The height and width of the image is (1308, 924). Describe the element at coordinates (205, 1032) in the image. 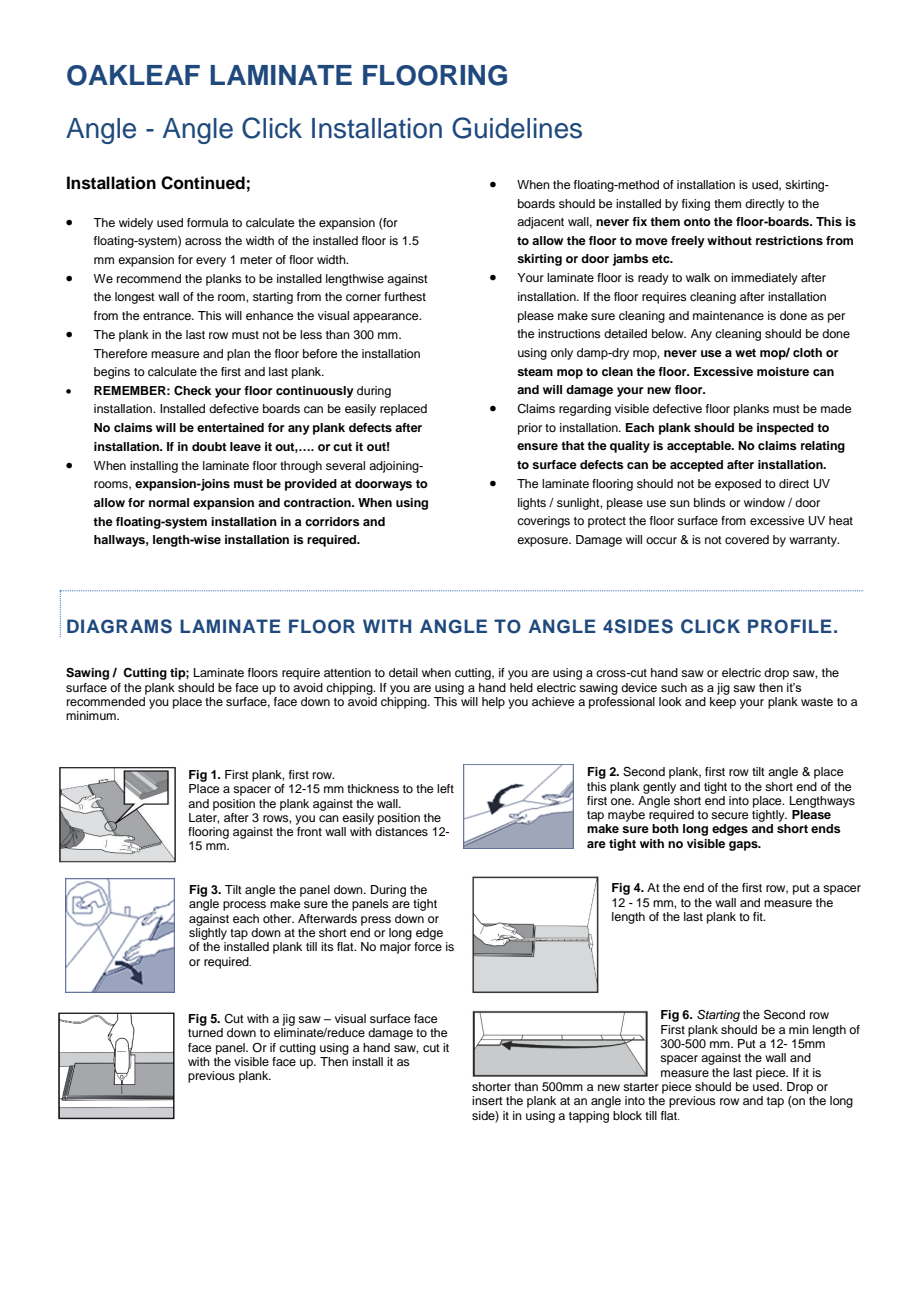

I see `turned` at that location.
